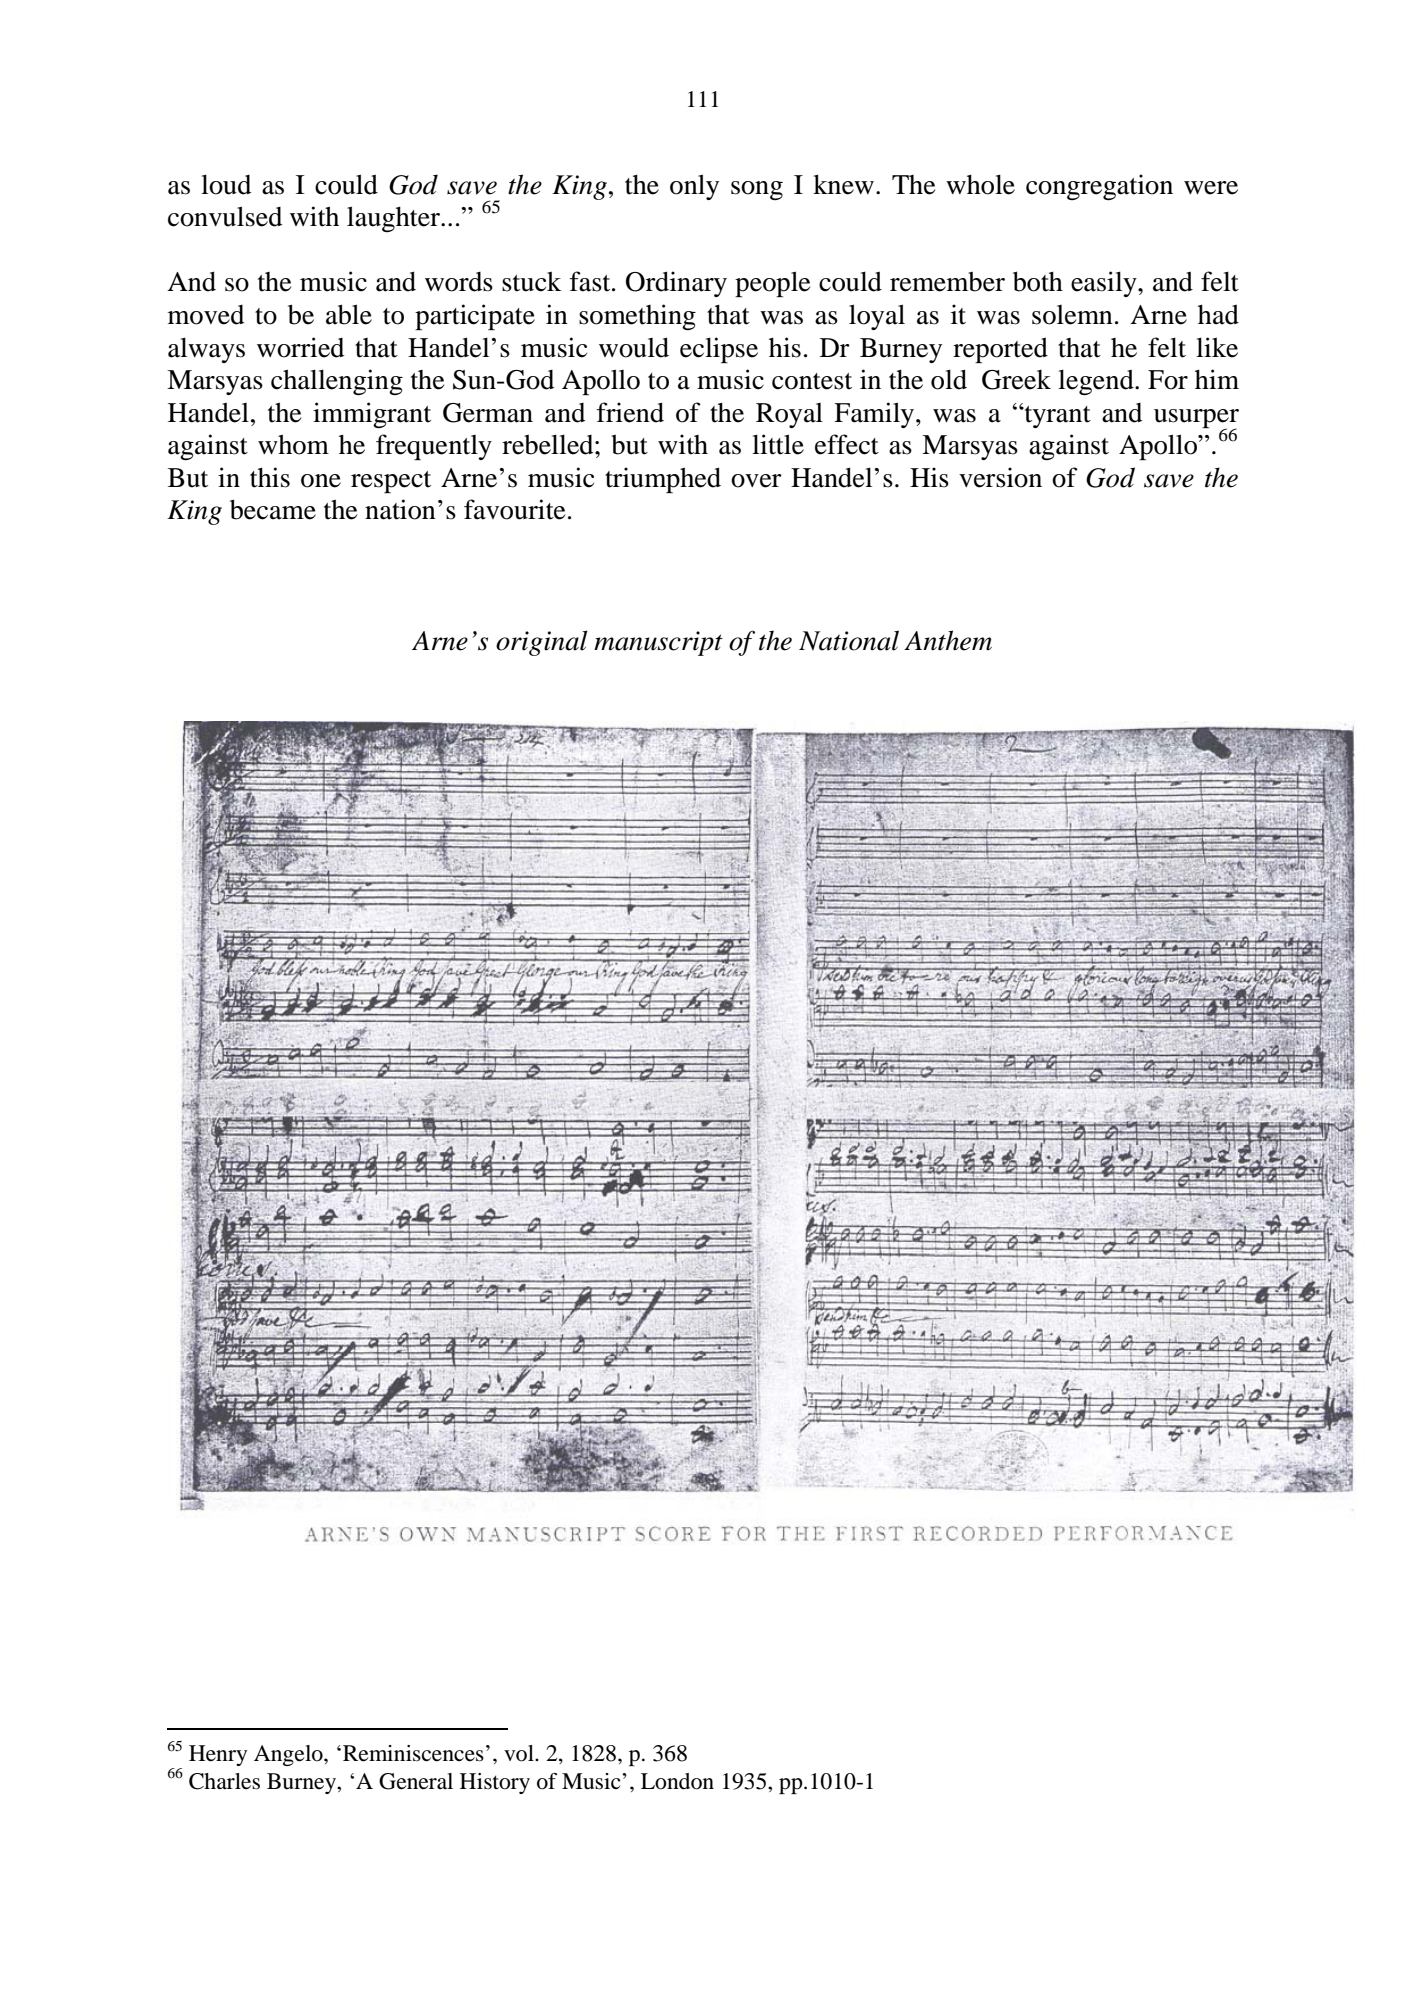 The width and height of the screenshot is (1406, 1989). Describe the element at coordinates (289, 1755) in the screenshot. I see `Angelo` at that location.
